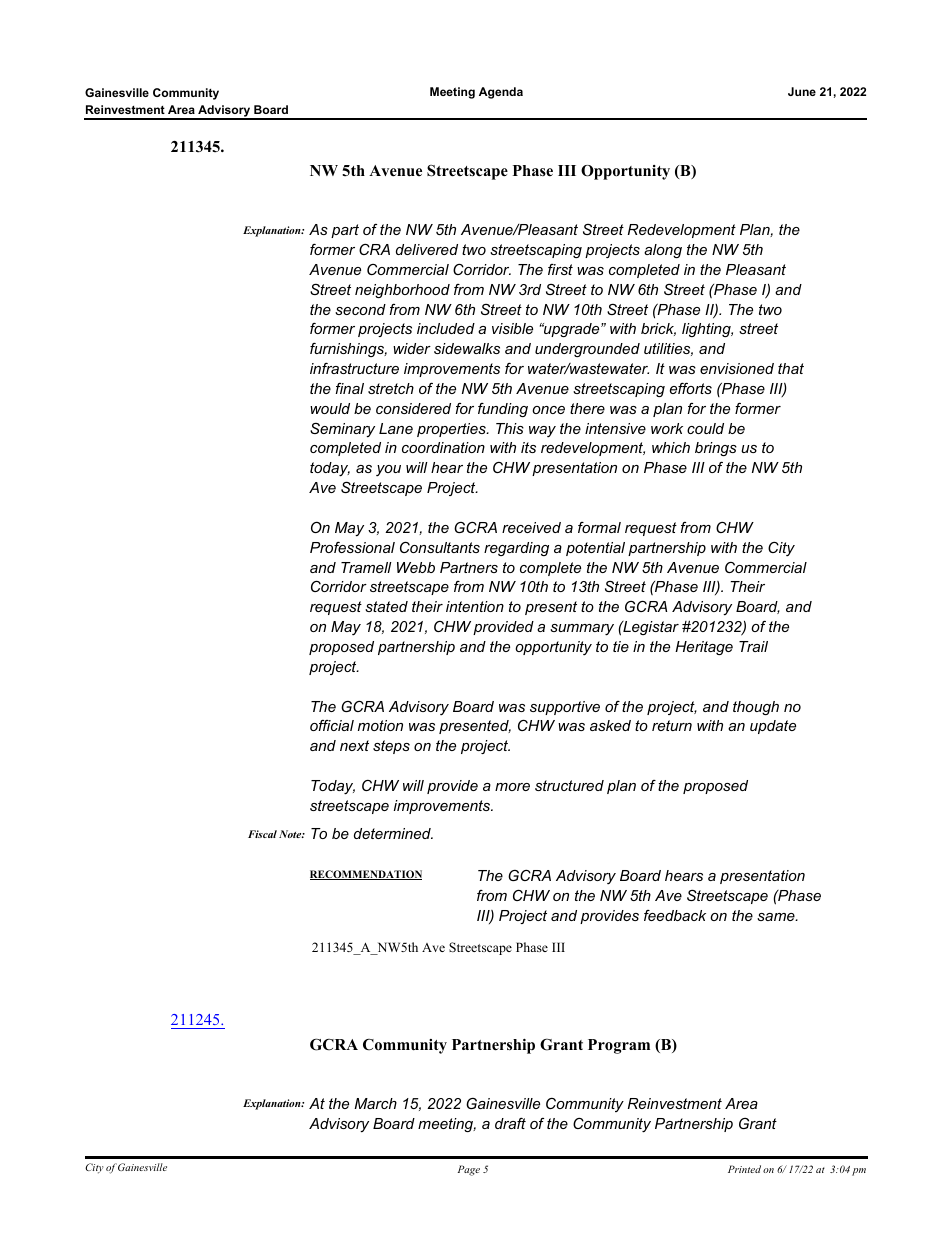  I want to click on March, so click(375, 1103).
